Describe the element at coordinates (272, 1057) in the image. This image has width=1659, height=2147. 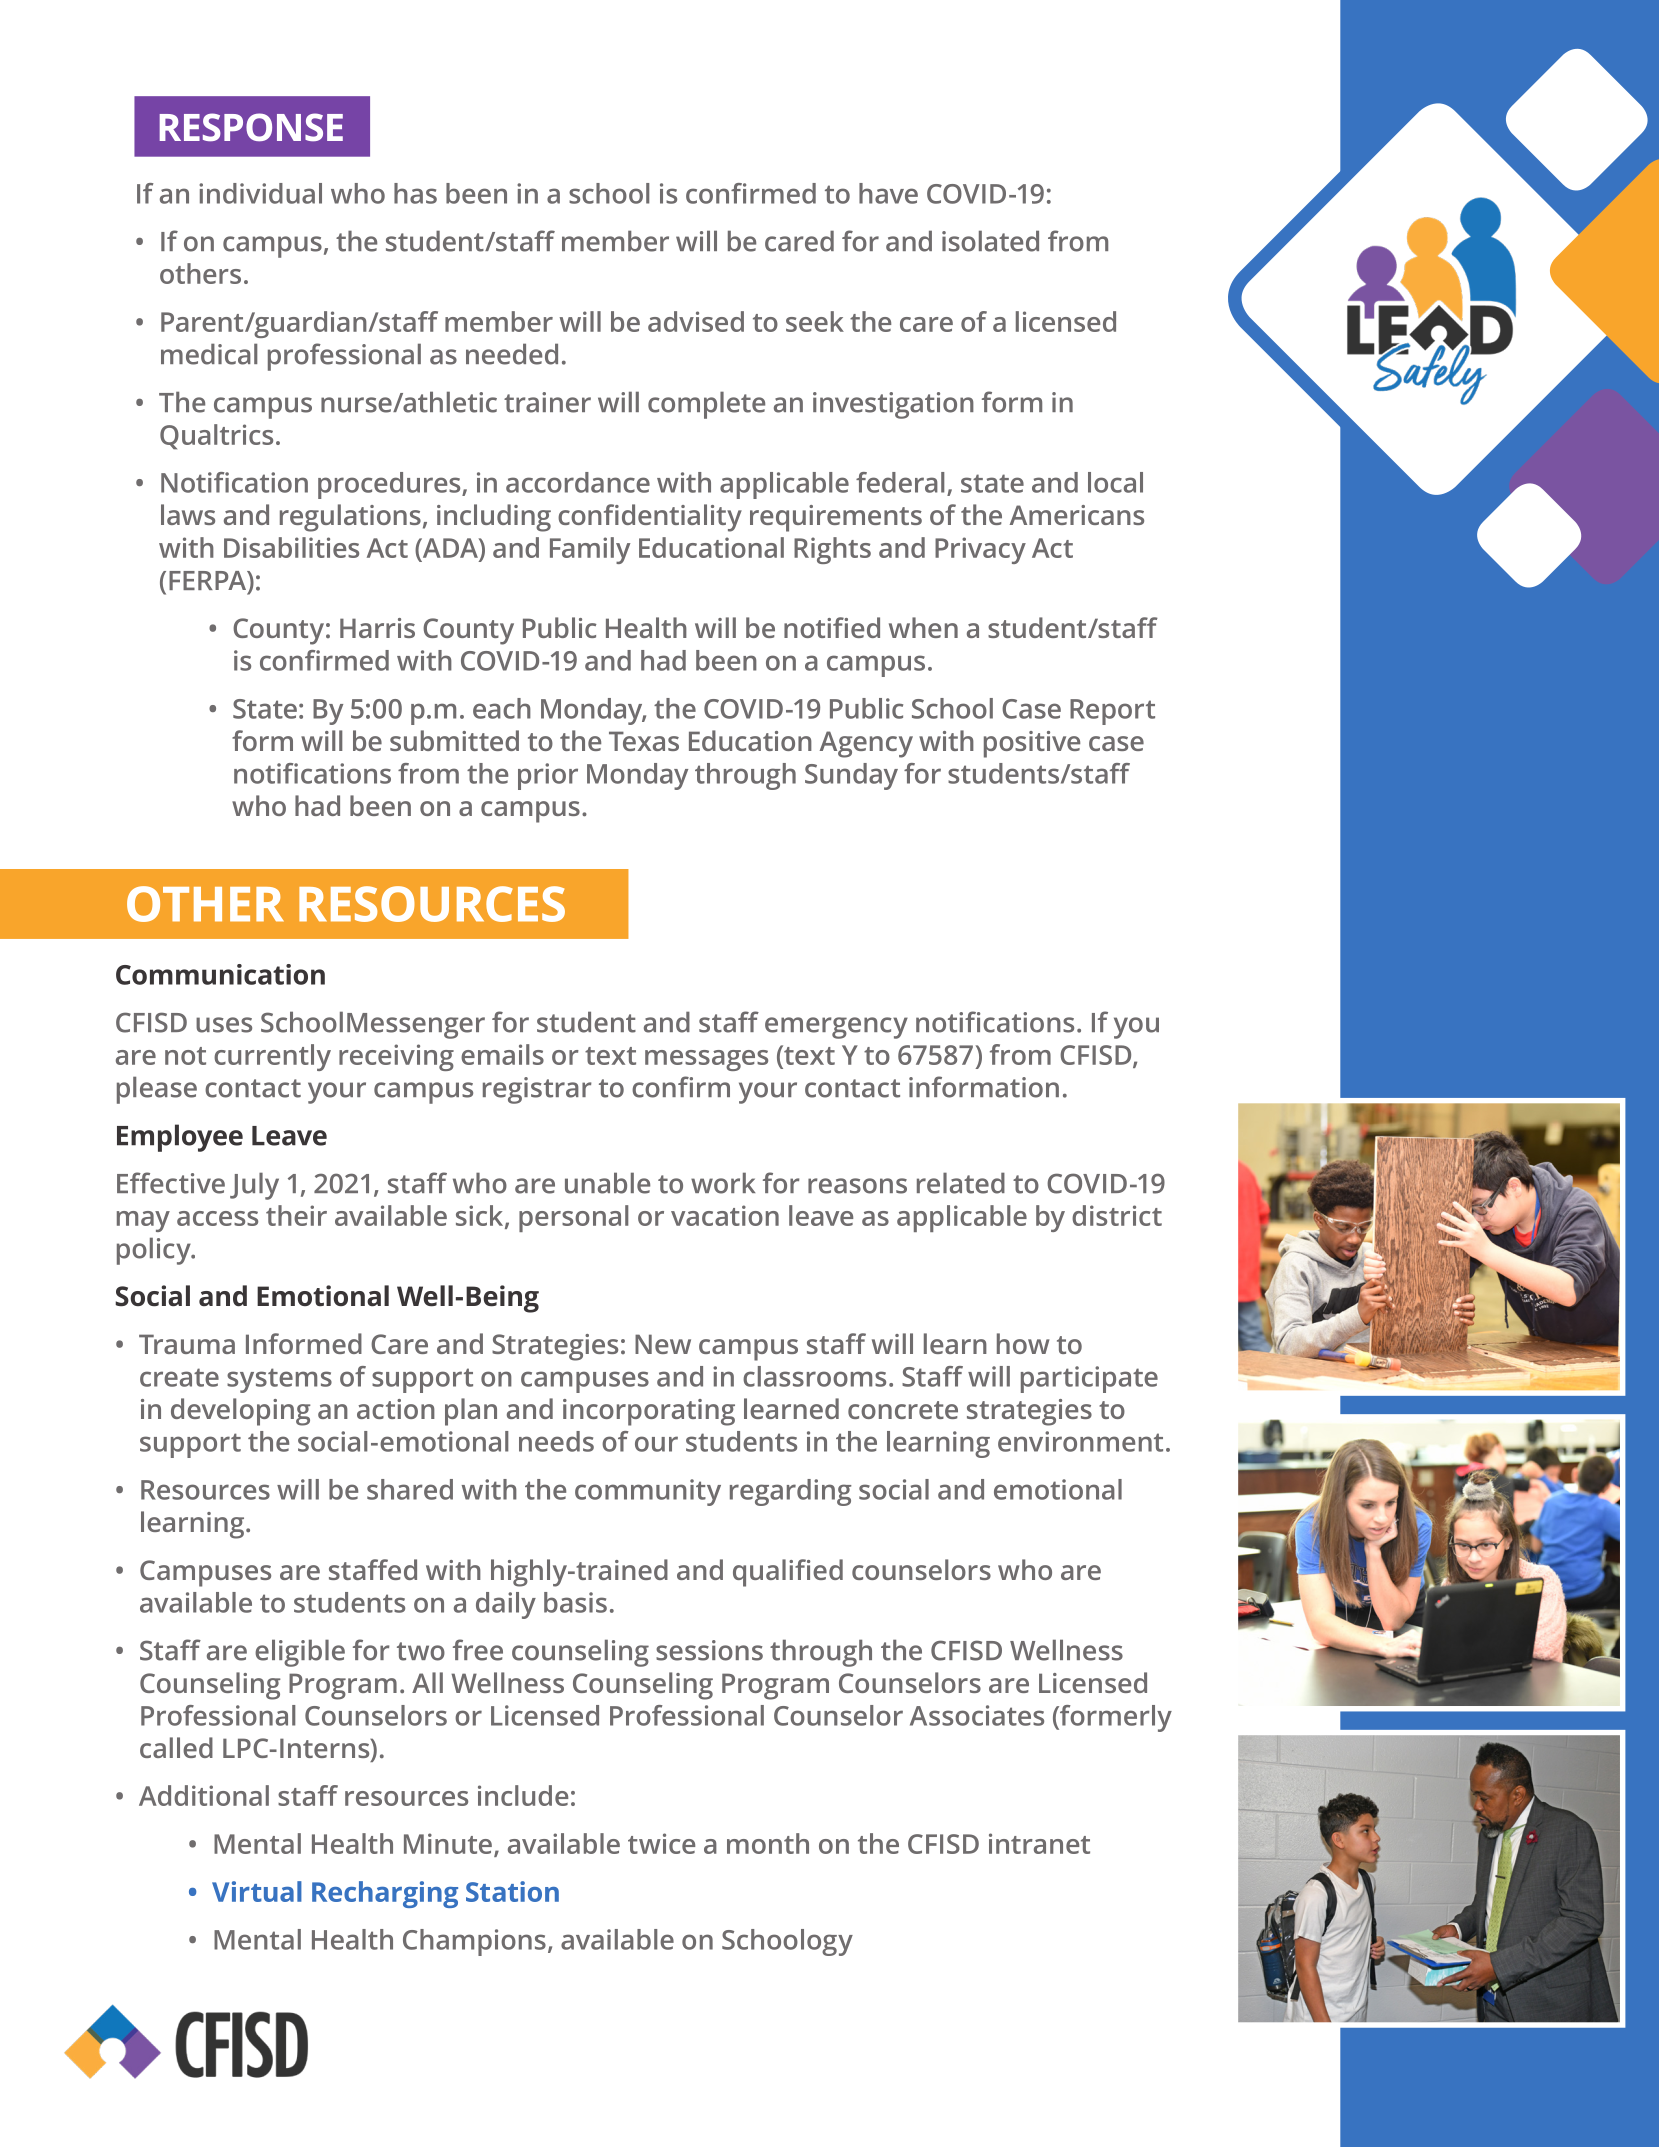
I see `currently` at that location.
